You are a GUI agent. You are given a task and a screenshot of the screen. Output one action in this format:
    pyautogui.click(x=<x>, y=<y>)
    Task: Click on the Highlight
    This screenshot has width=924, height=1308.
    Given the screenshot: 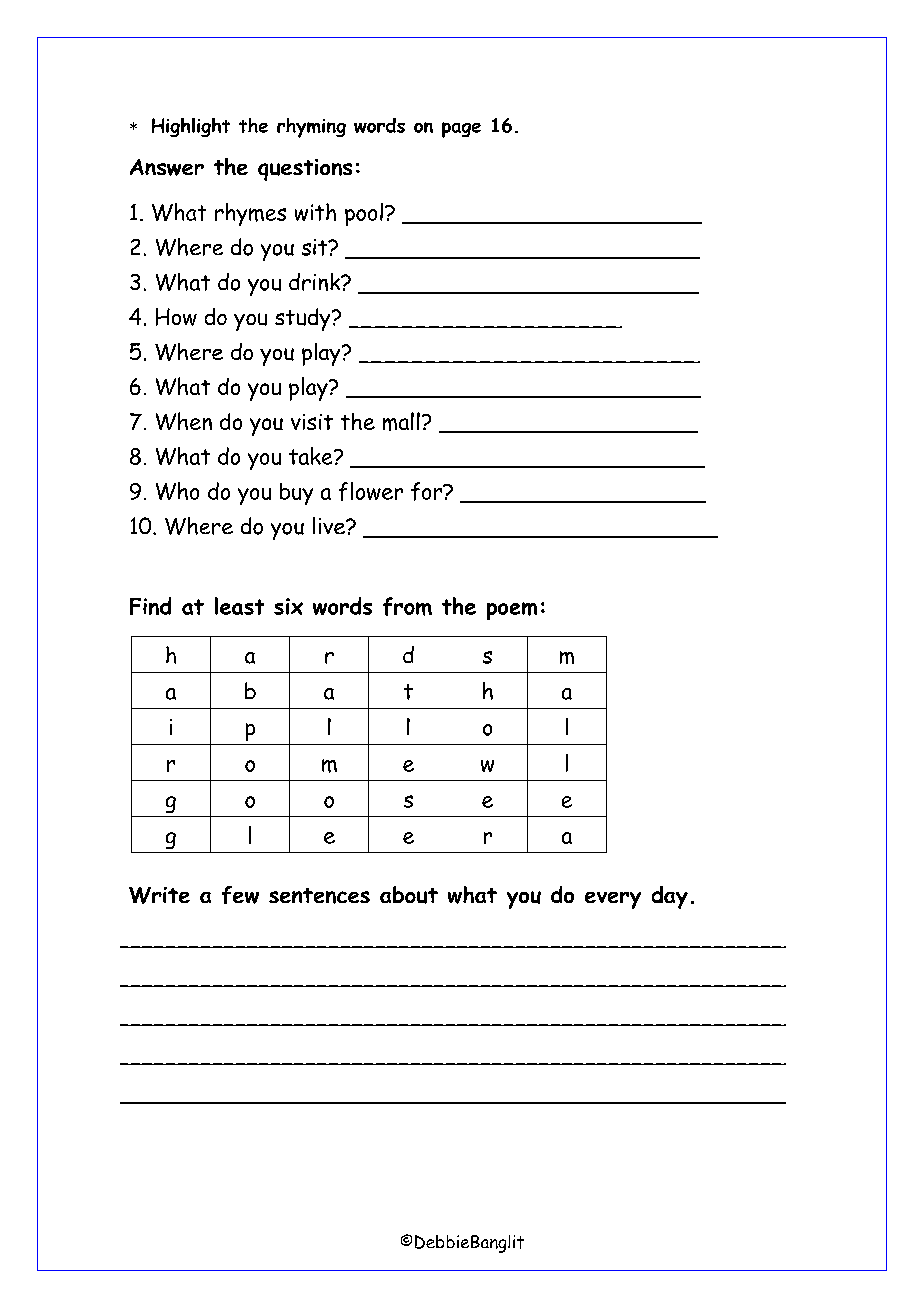 What is the action you would take?
    pyautogui.click(x=191, y=127)
